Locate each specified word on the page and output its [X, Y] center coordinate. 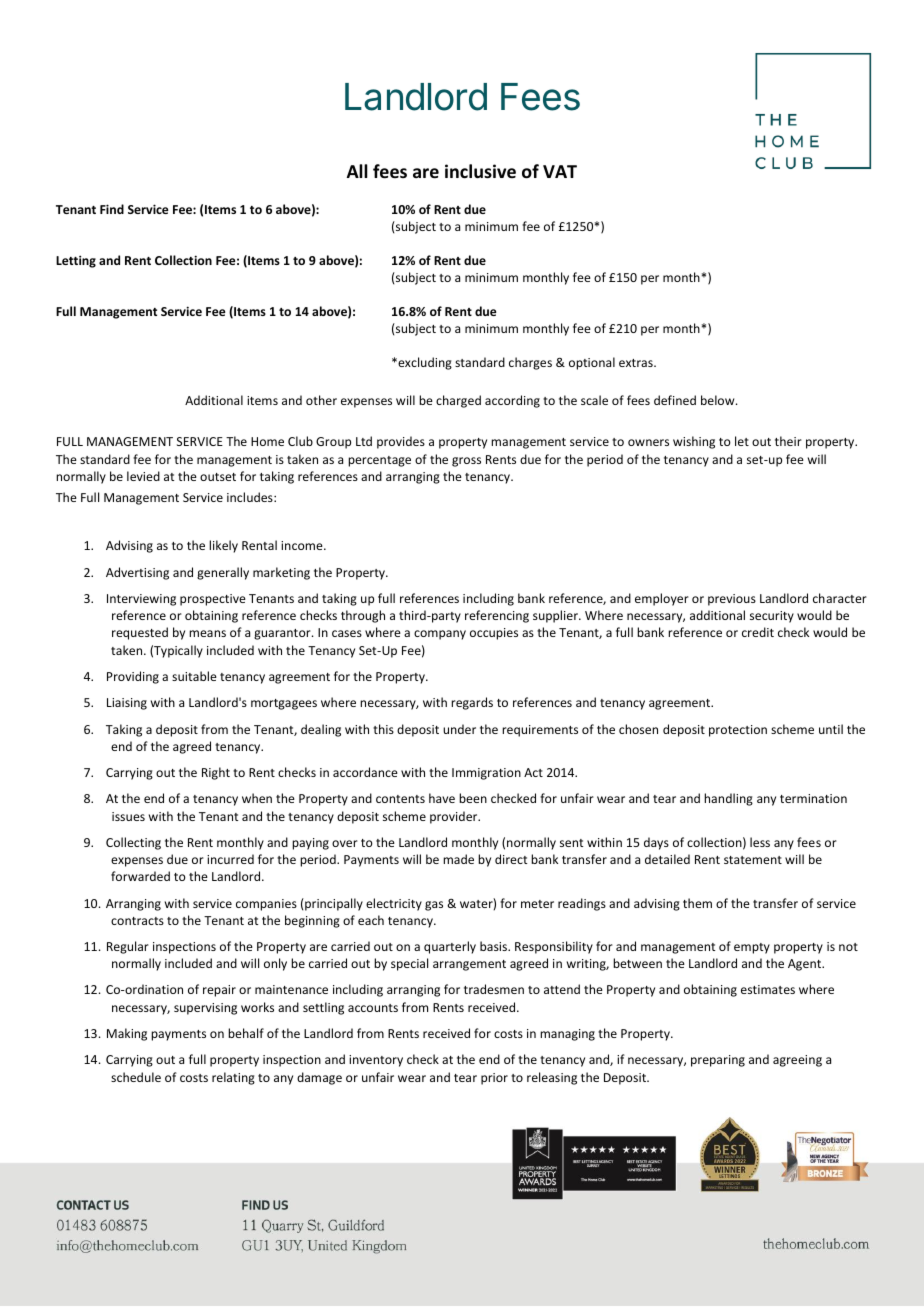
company [440, 635]
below [719, 400]
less [760, 842]
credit [758, 632]
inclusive [480, 171]
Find [112, 209]
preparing [718, 1061]
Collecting [133, 843]
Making [127, 1034]
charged [458, 401]
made [458, 859]
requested [140, 633]
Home [267, 441]
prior [494, 1079]
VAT [560, 171]
